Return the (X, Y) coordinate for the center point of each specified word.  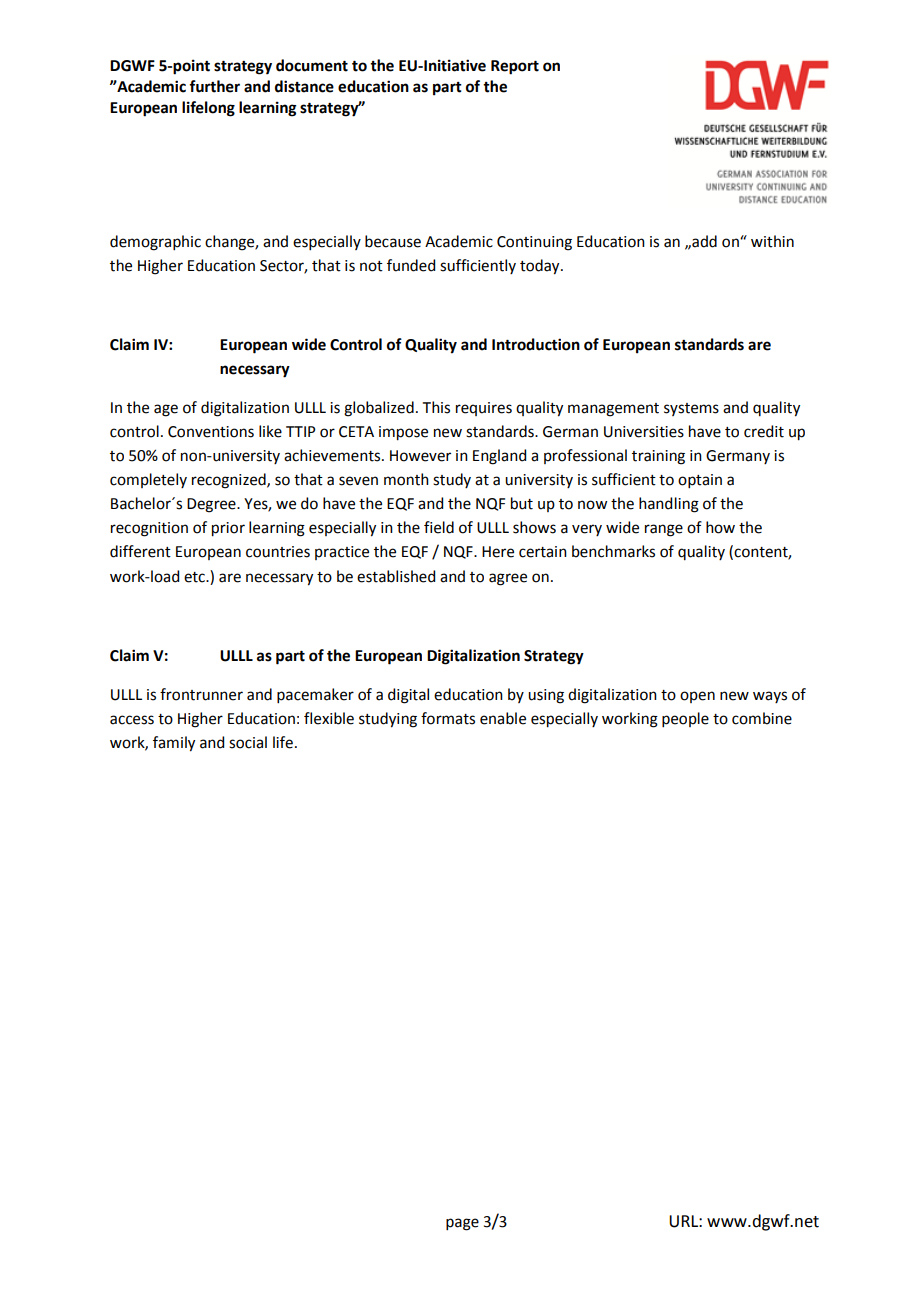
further (214, 86)
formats (448, 718)
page (462, 1224)
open (697, 697)
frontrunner (201, 694)
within (772, 241)
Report (515, 67)
